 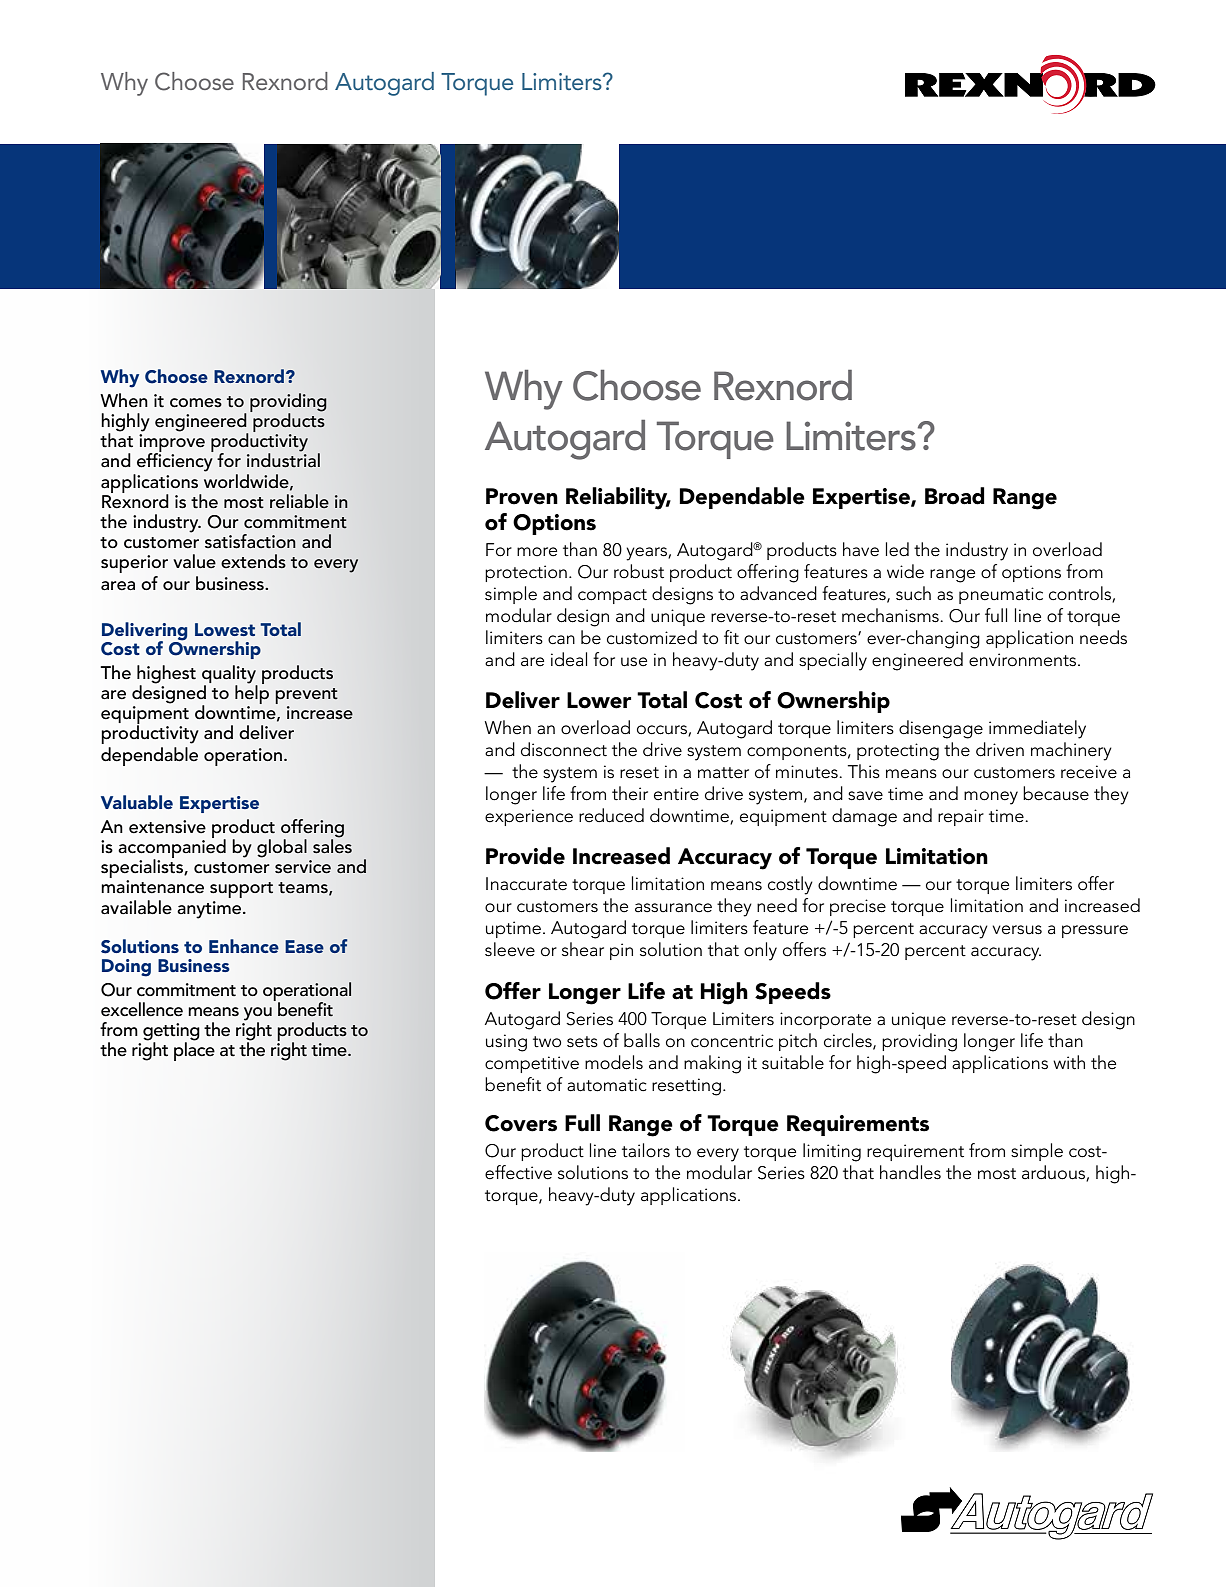 I want to click on ideal, so click(x=569, y=659).
